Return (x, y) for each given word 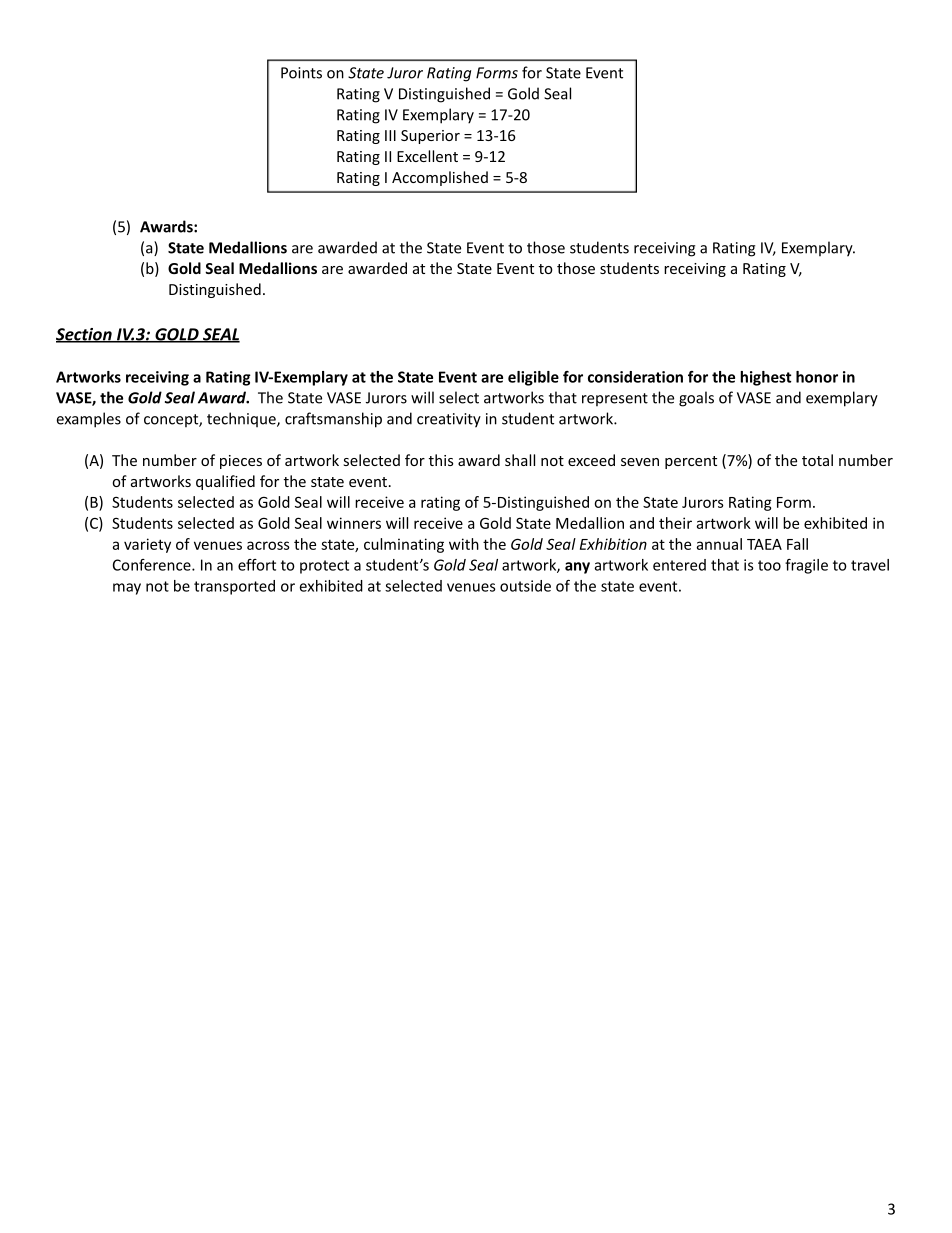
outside (525, 586)
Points (301, 73)
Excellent (427, 156)
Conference (153, 565)
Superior (430, 137)
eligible (533, 378)
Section (85, 335)
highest (766, 378)
